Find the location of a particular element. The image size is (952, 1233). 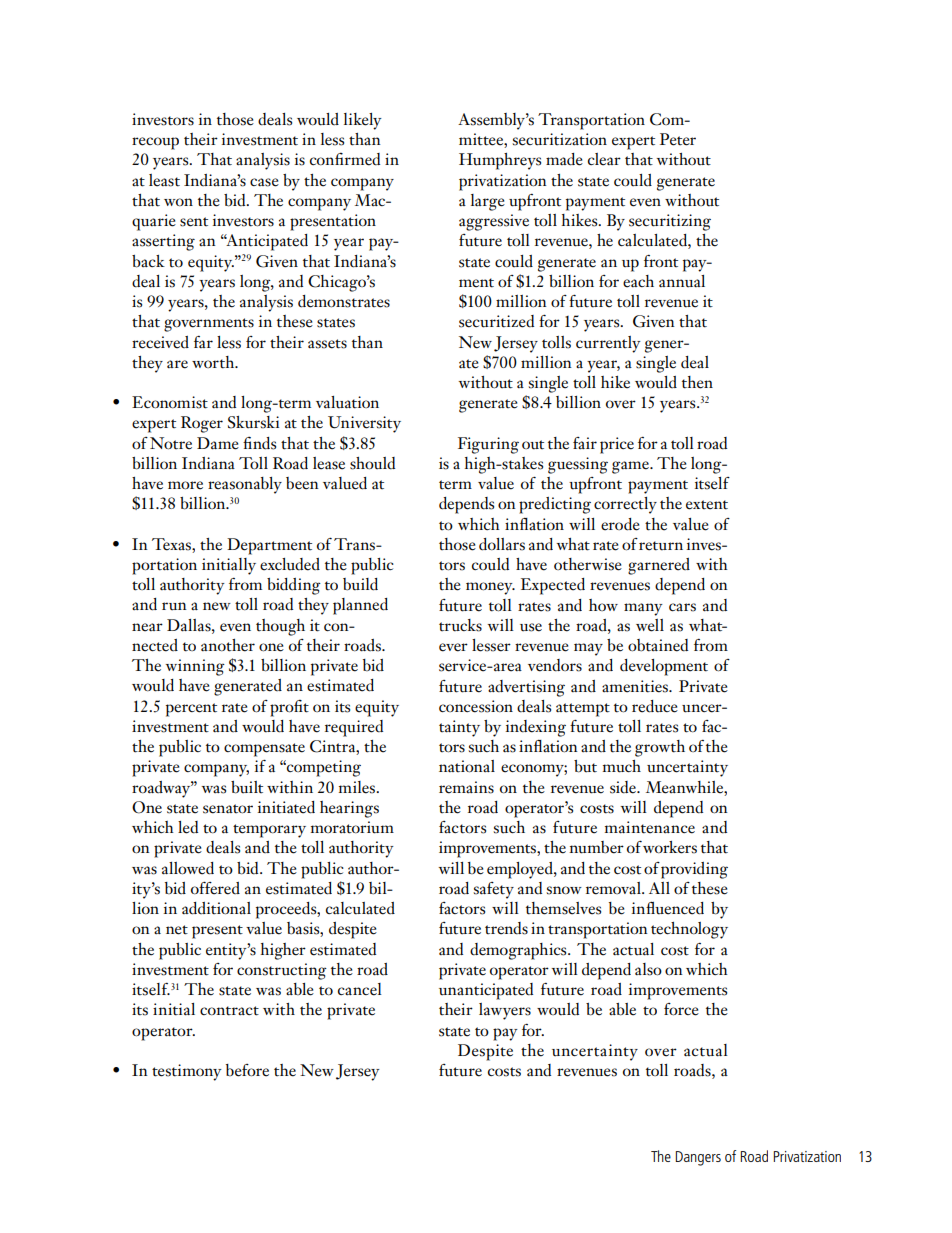

well is located at coordinates (650, 625).
